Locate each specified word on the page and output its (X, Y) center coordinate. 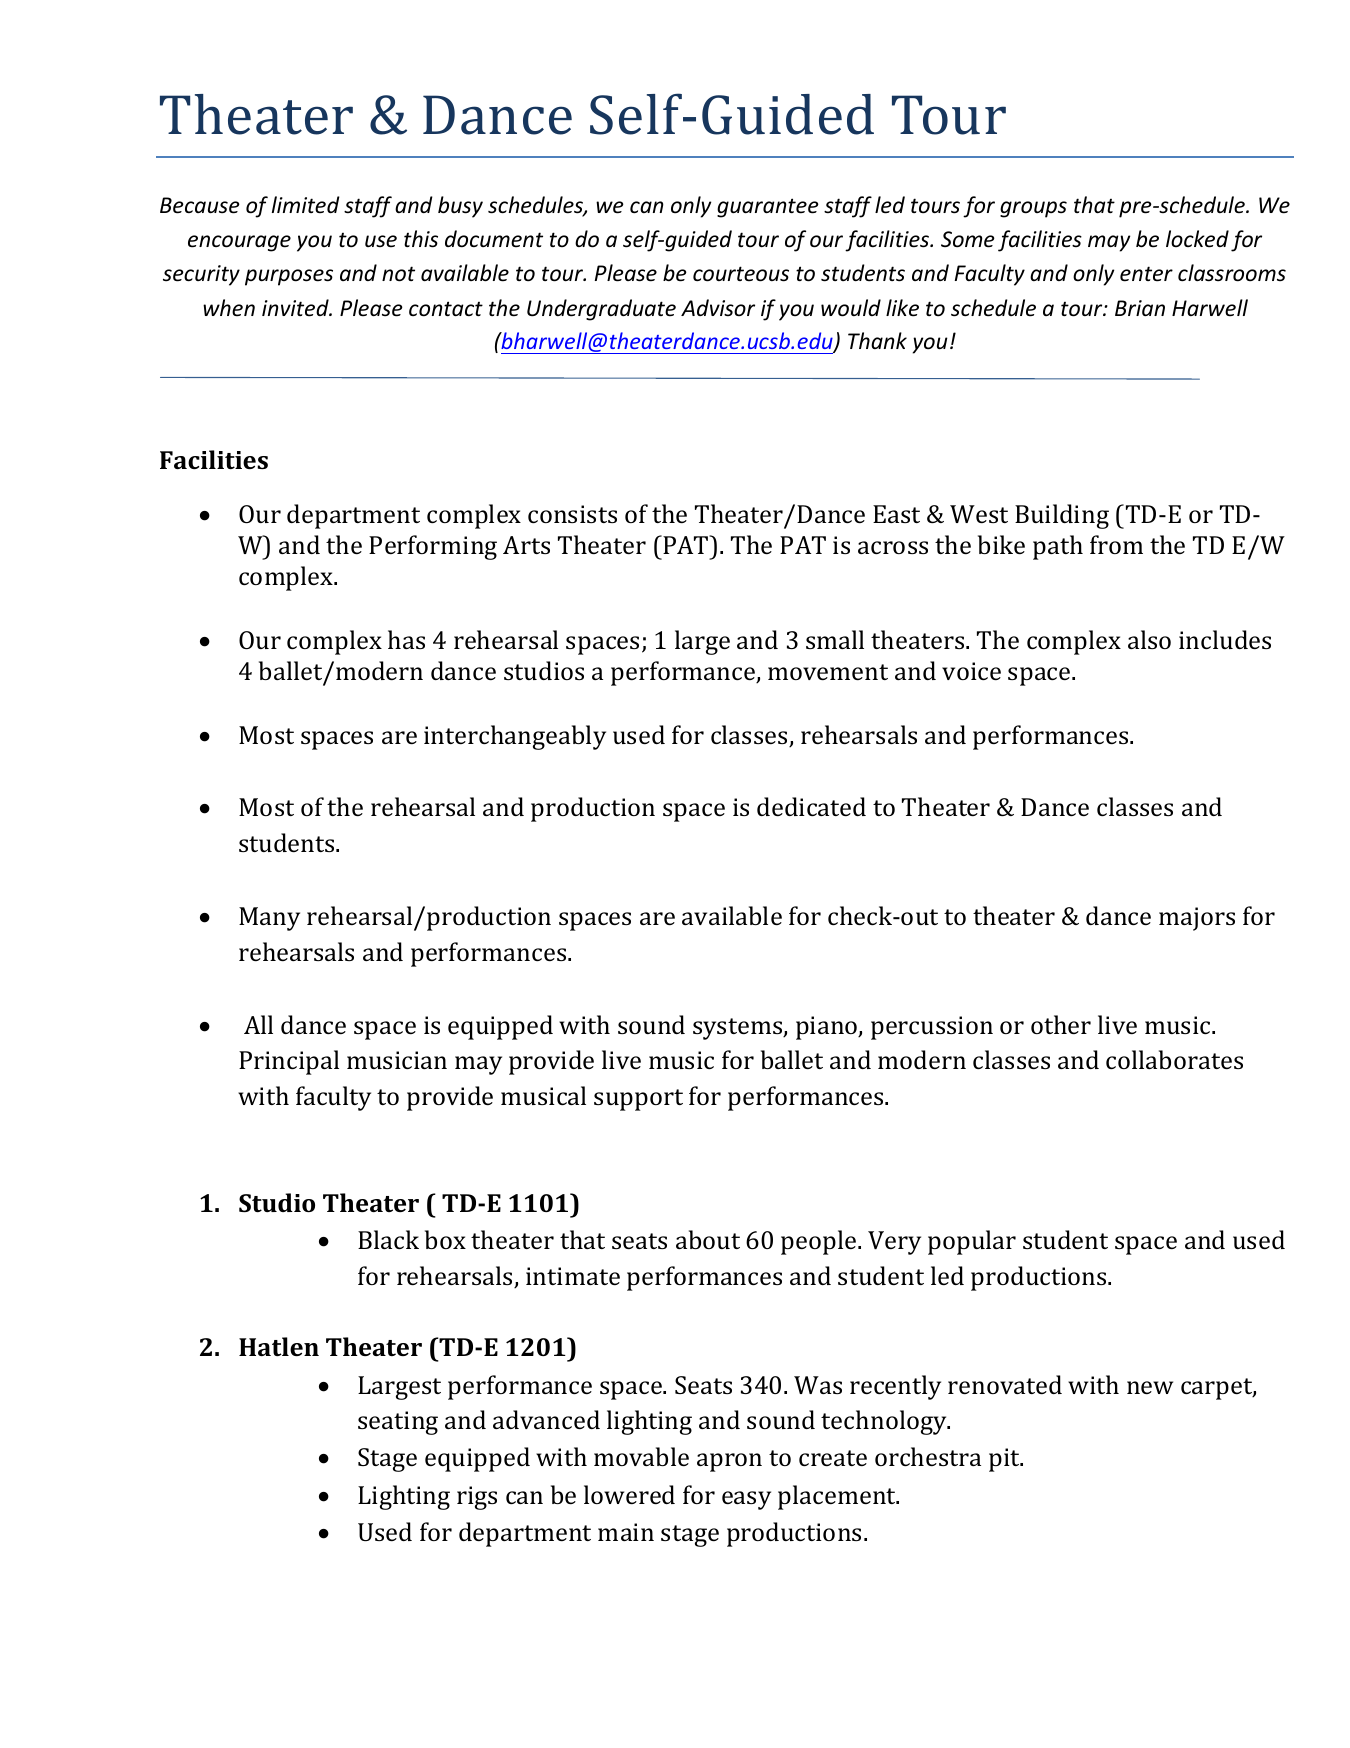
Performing (433, 547)
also (1149, 639)
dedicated (811, 806)
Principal (289, 1062)
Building (1062, 516)
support (638, 1100)
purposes (289, 277)
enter (1146, 274)
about (708, 1239)
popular (972, 1242)
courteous (741, 274)
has (406, 639)
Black (388, 1239)
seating (398, 1423)
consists (572, 514)
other (1061, 1024)
